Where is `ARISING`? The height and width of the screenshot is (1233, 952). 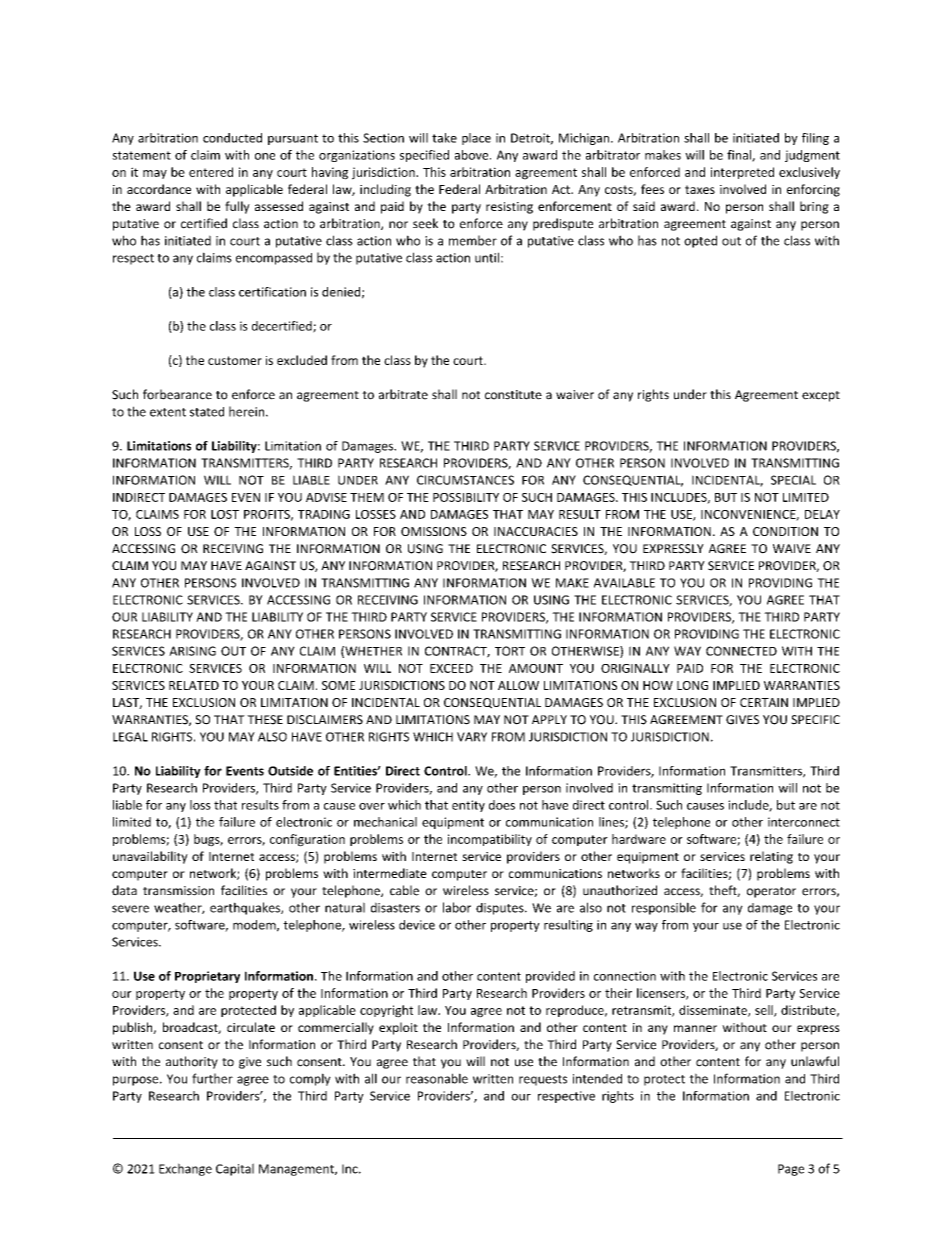 ARISING is located at coordinates (192, 651).
